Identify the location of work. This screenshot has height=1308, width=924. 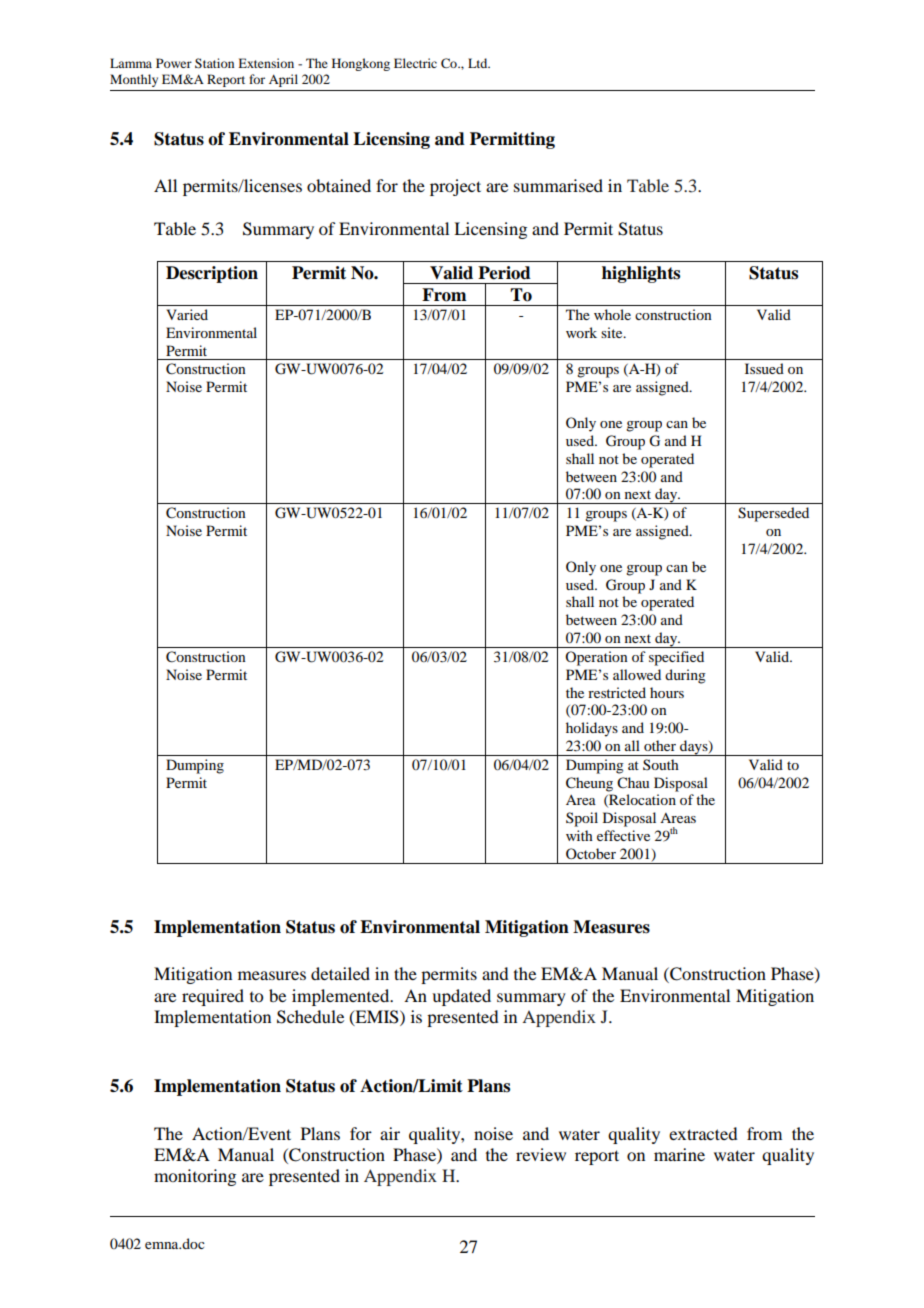
(581, 332).
